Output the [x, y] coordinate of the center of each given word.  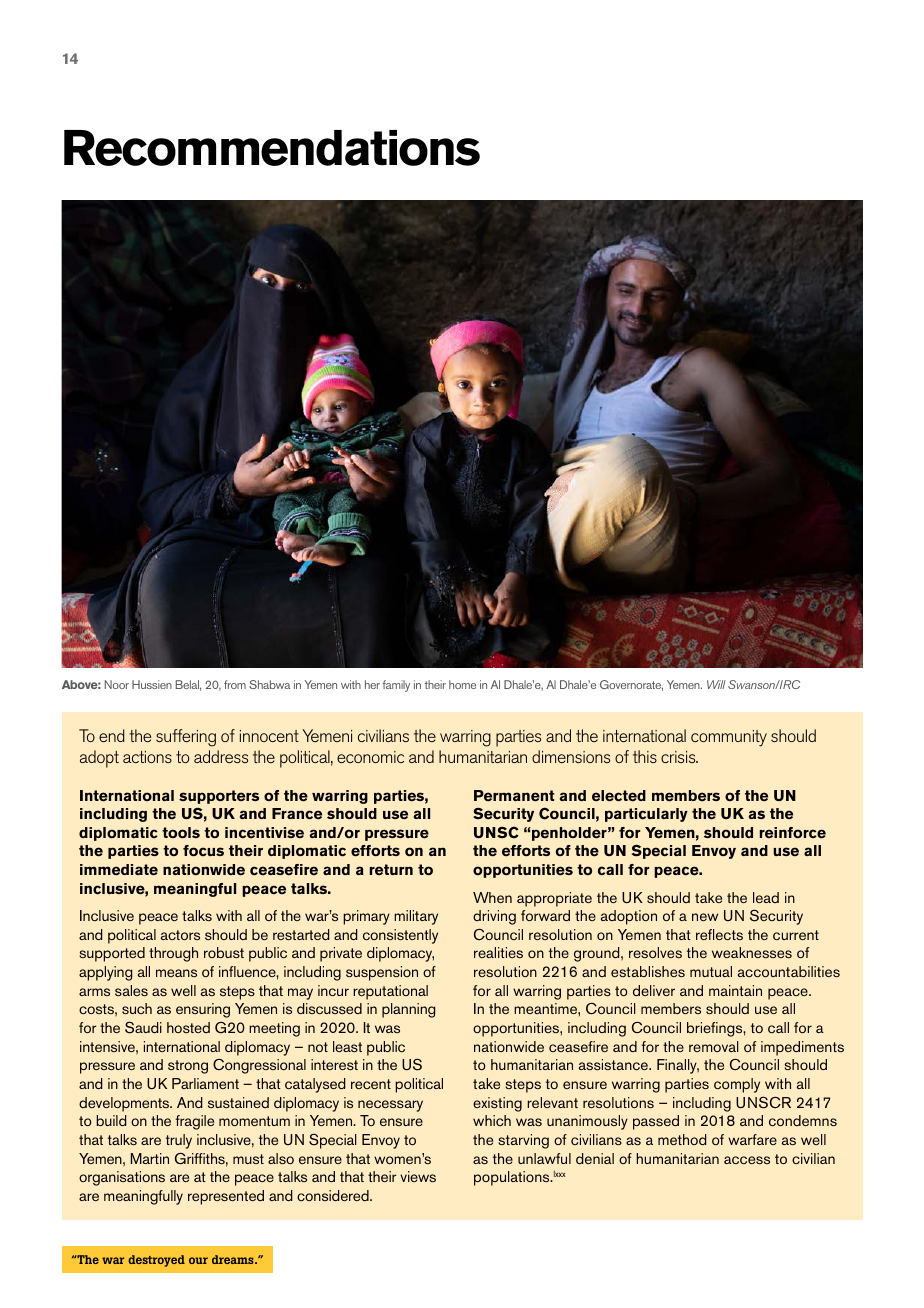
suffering [186, 738]
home [462, 684]
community [729, 738]
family [396, 686]
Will [716, 684]
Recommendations [272, 148]
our [198, 1260]
